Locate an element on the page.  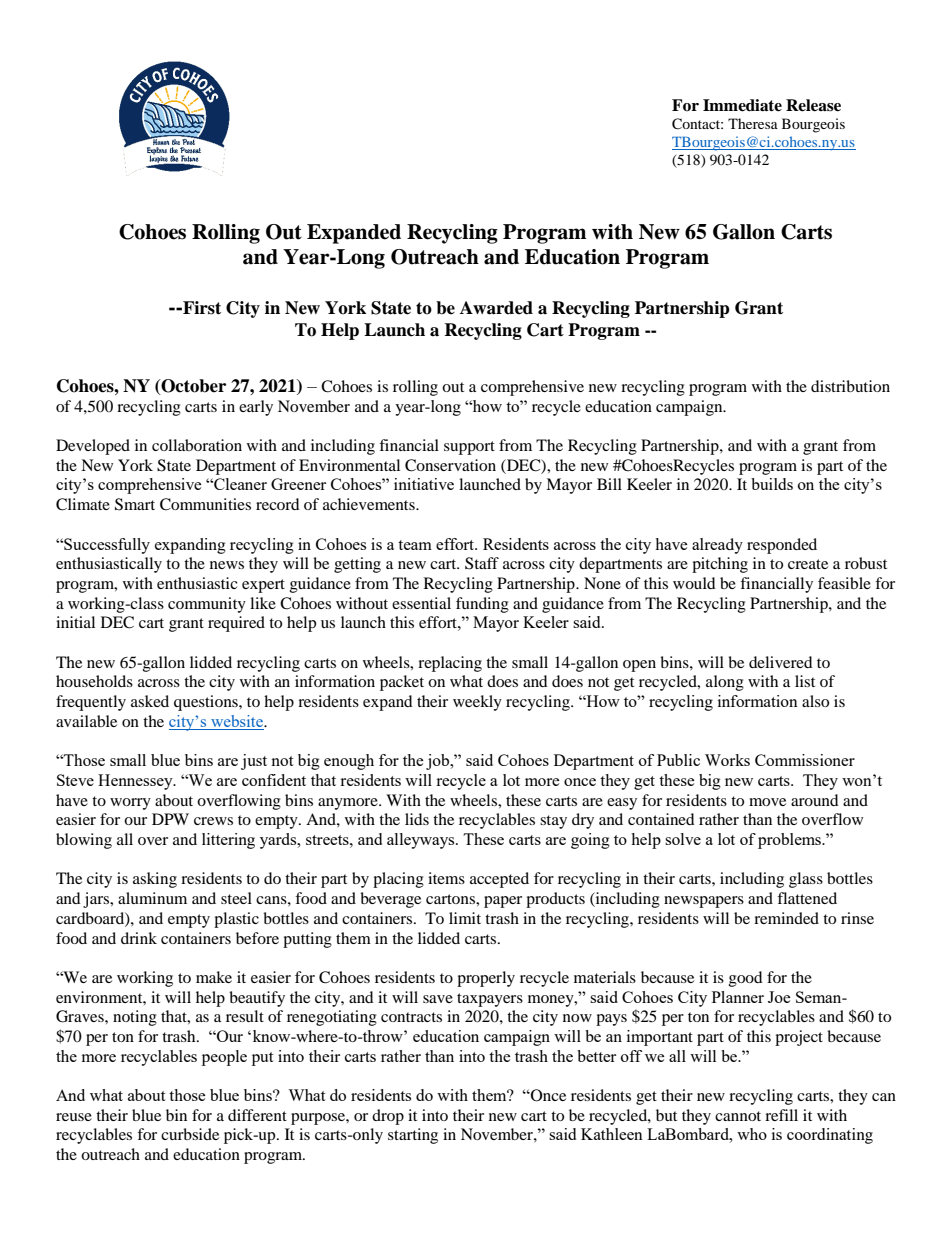
Immediate is located at coordinates (742, 105).
